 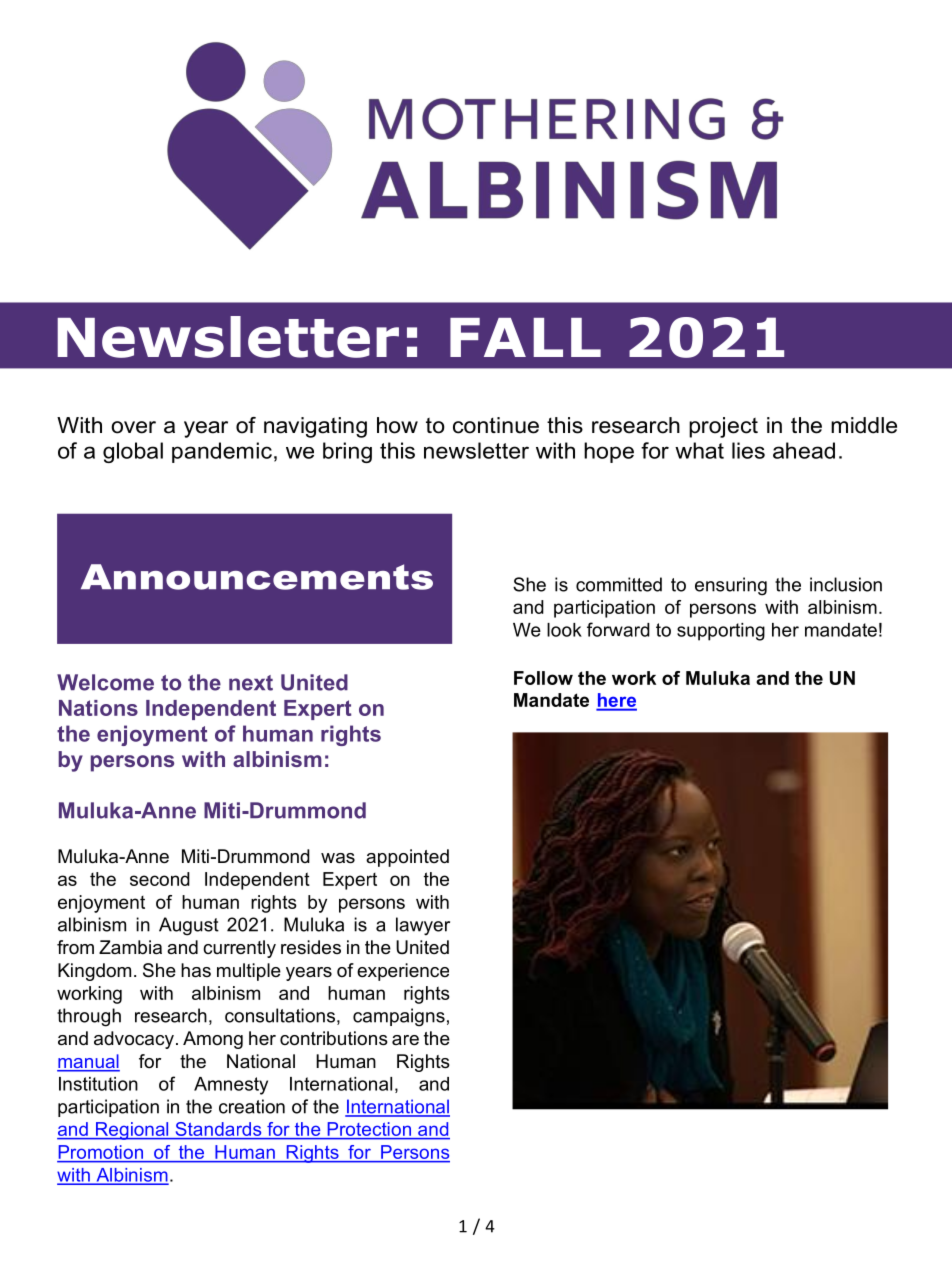 What do you see at coordinates (423, 926) in the document?
I see `lawyer` at bounding box center [423, 926].
